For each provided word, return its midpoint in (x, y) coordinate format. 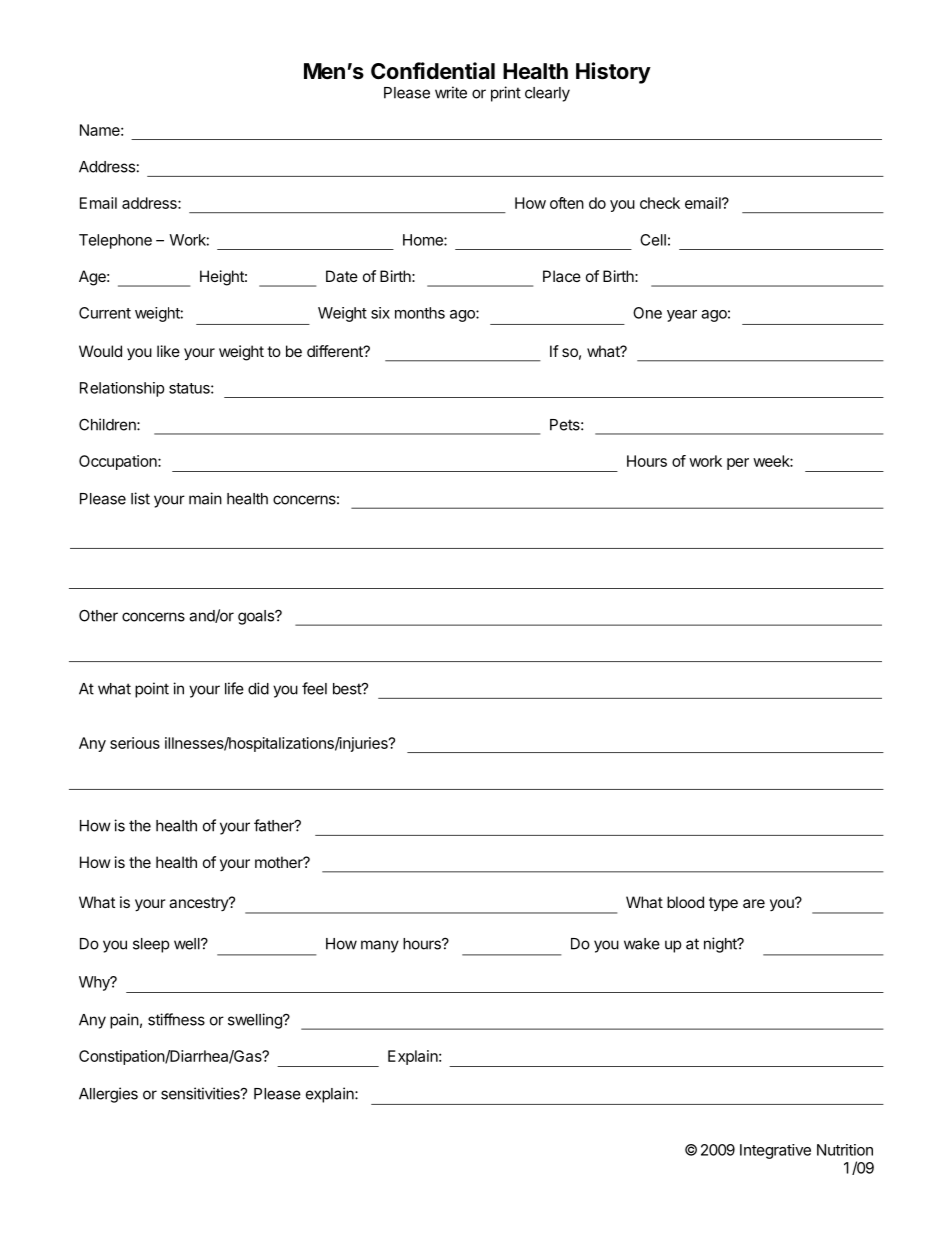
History (613, 73)
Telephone (115, 241)
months (420, 313)
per (738, 464)
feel (314, 688)
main (205, 498)
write (451, 92)
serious (135, 743)
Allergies (108, 1095)
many (380, 946)
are (754, 903)
